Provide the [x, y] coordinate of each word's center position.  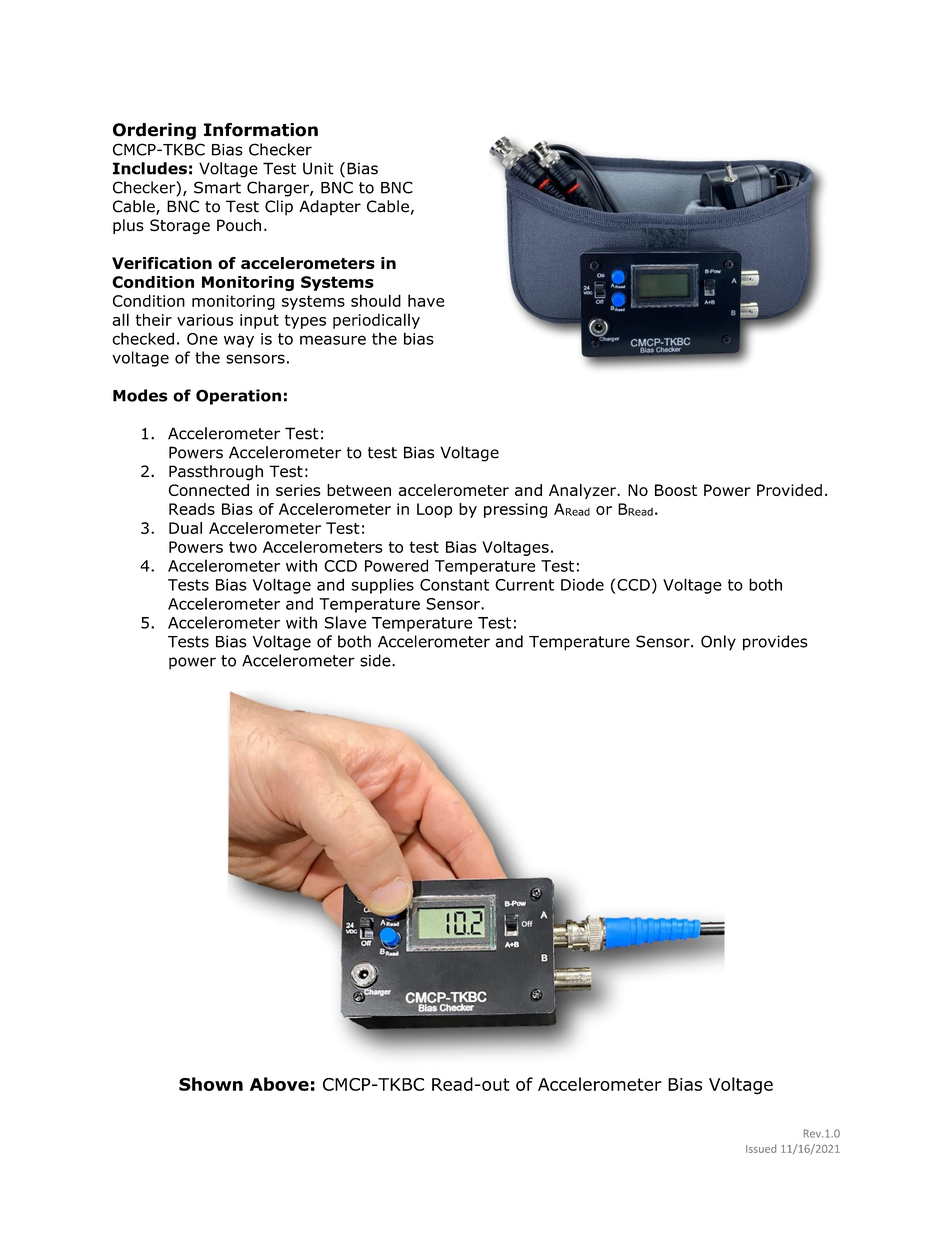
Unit [318, 168]
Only [718, 643]
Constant [454, 585]
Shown [211, 1084]
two [243, 547]
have [426, 300]
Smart [217, 187]
